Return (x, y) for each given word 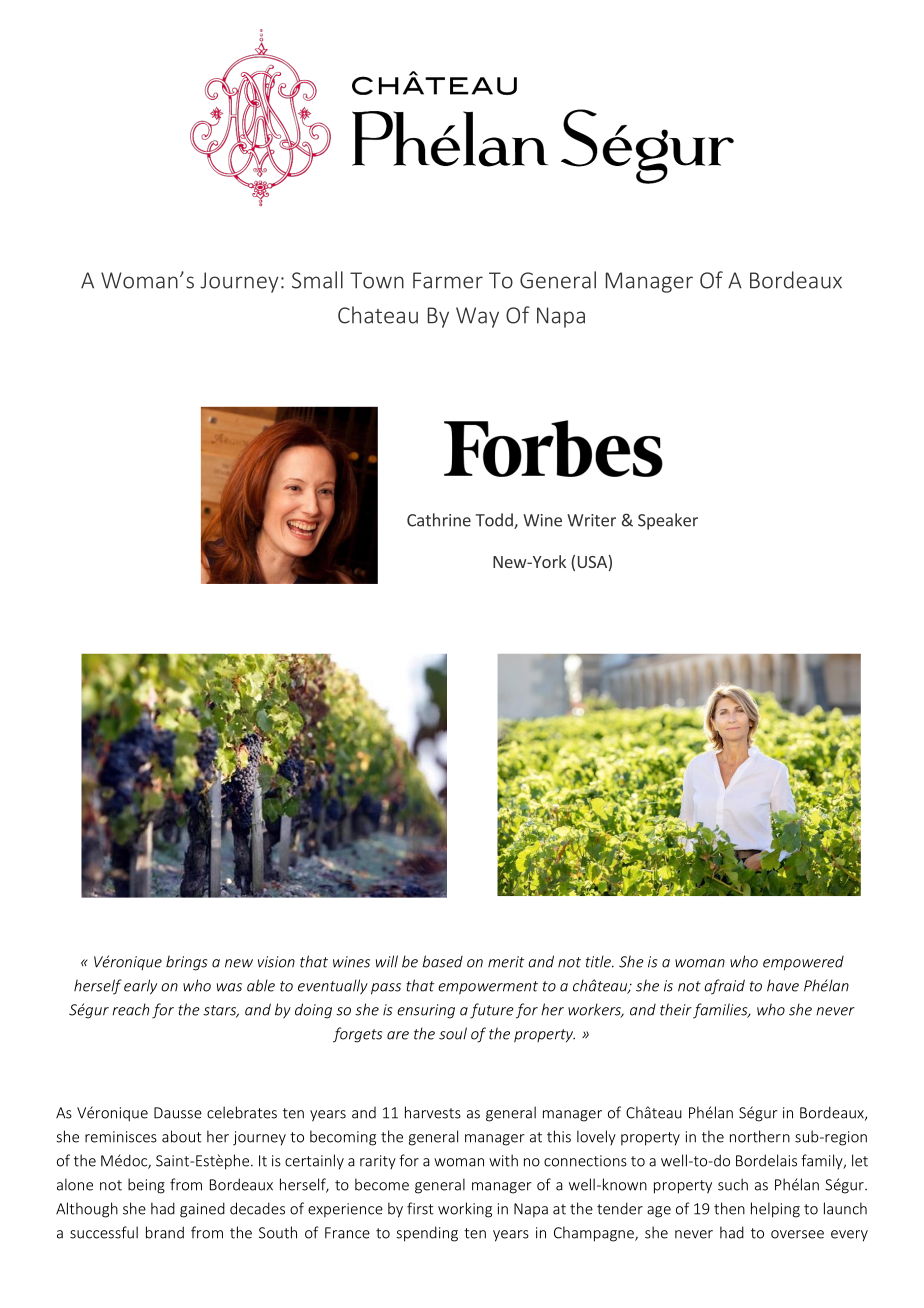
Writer (591, 520)
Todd (495, 521)
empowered (803, 963)
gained (202, 1210)
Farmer (448, 280)
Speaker (668, 521)
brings (186, 963)
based (442, 961)
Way (477, 317)
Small (317, 280)
